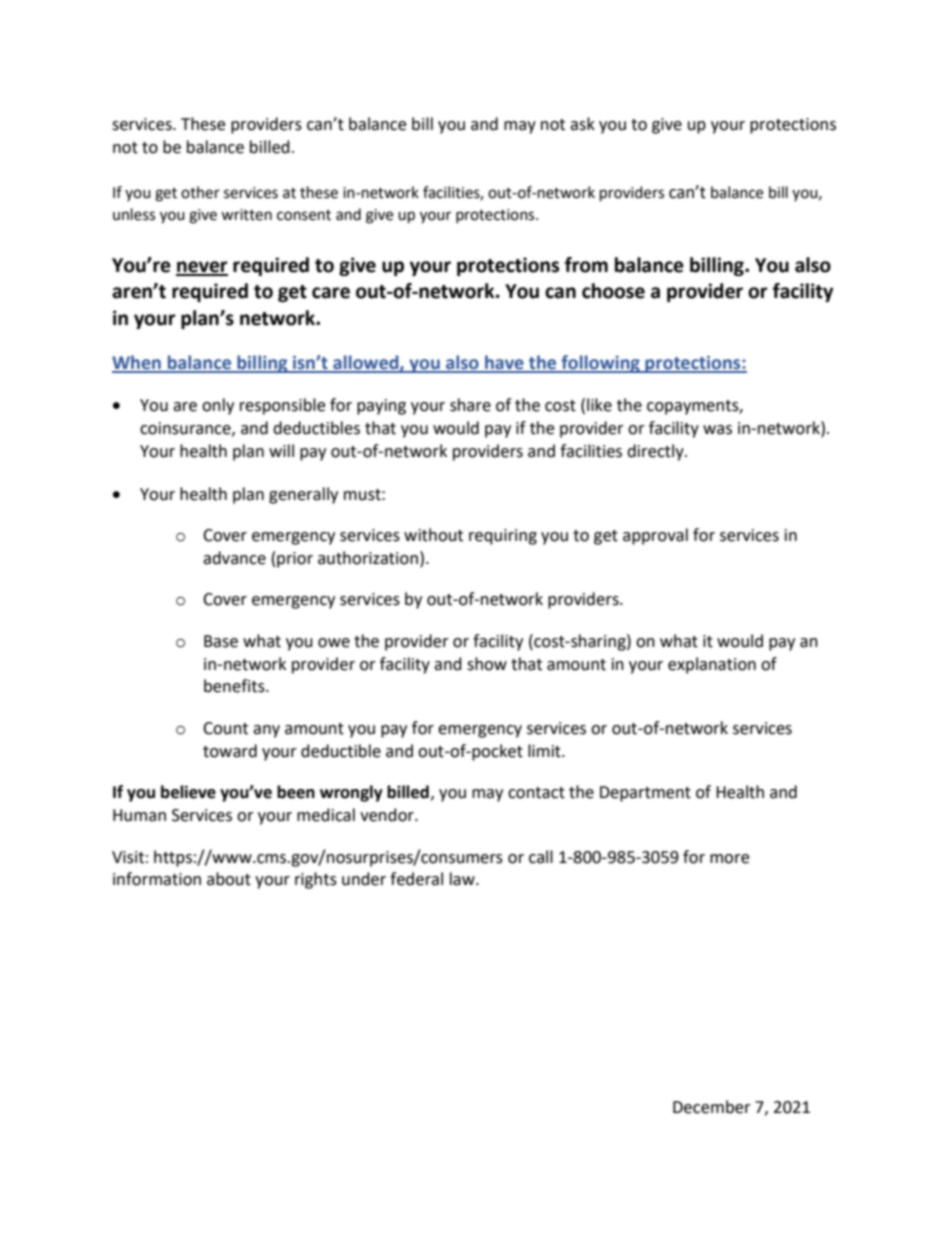 The height and width of the document is (1233, 952). Describe the element at coordinates (470, 405) in the document. I see `share` at that location.
